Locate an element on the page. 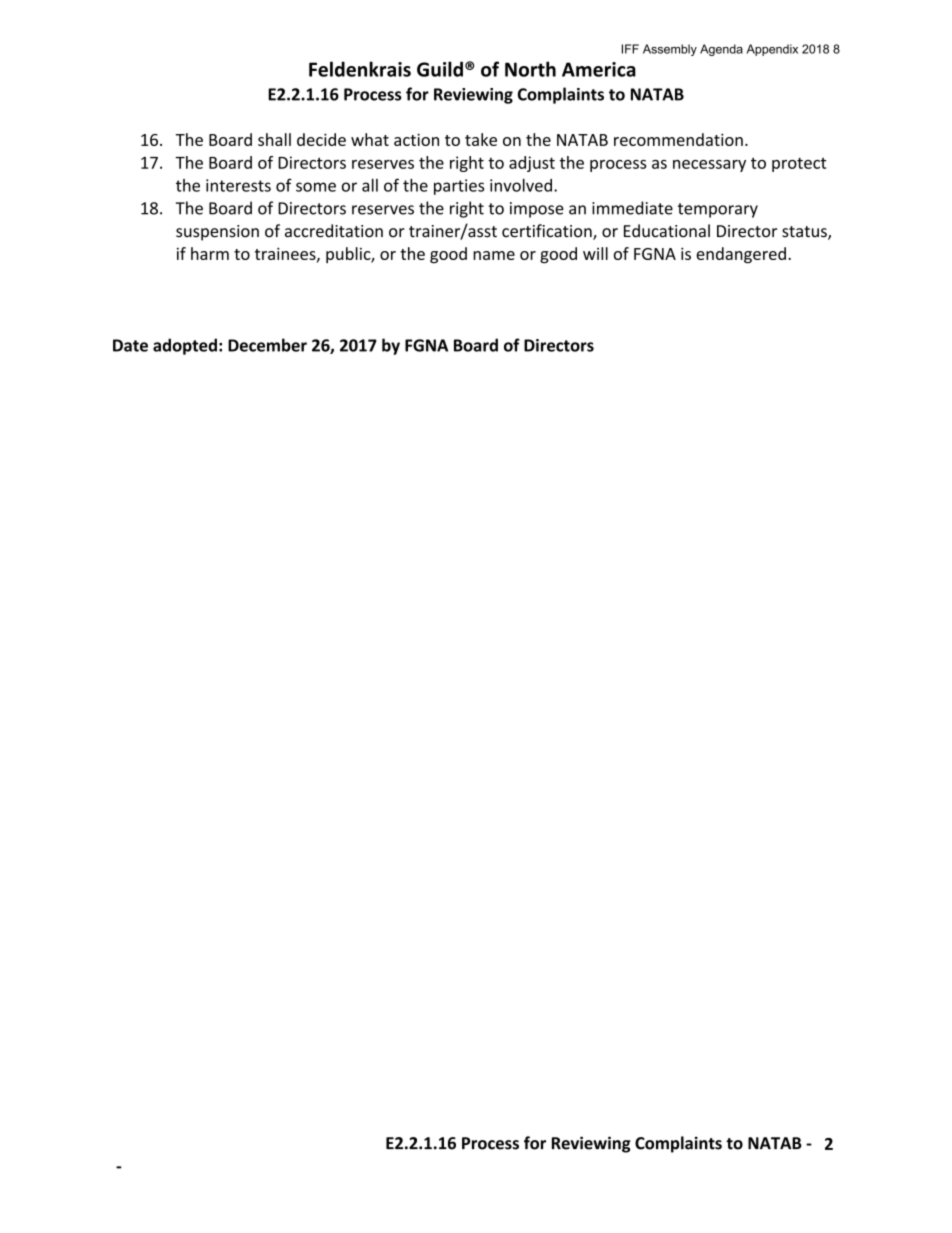  temporary is located at coordinates (718, 210).
